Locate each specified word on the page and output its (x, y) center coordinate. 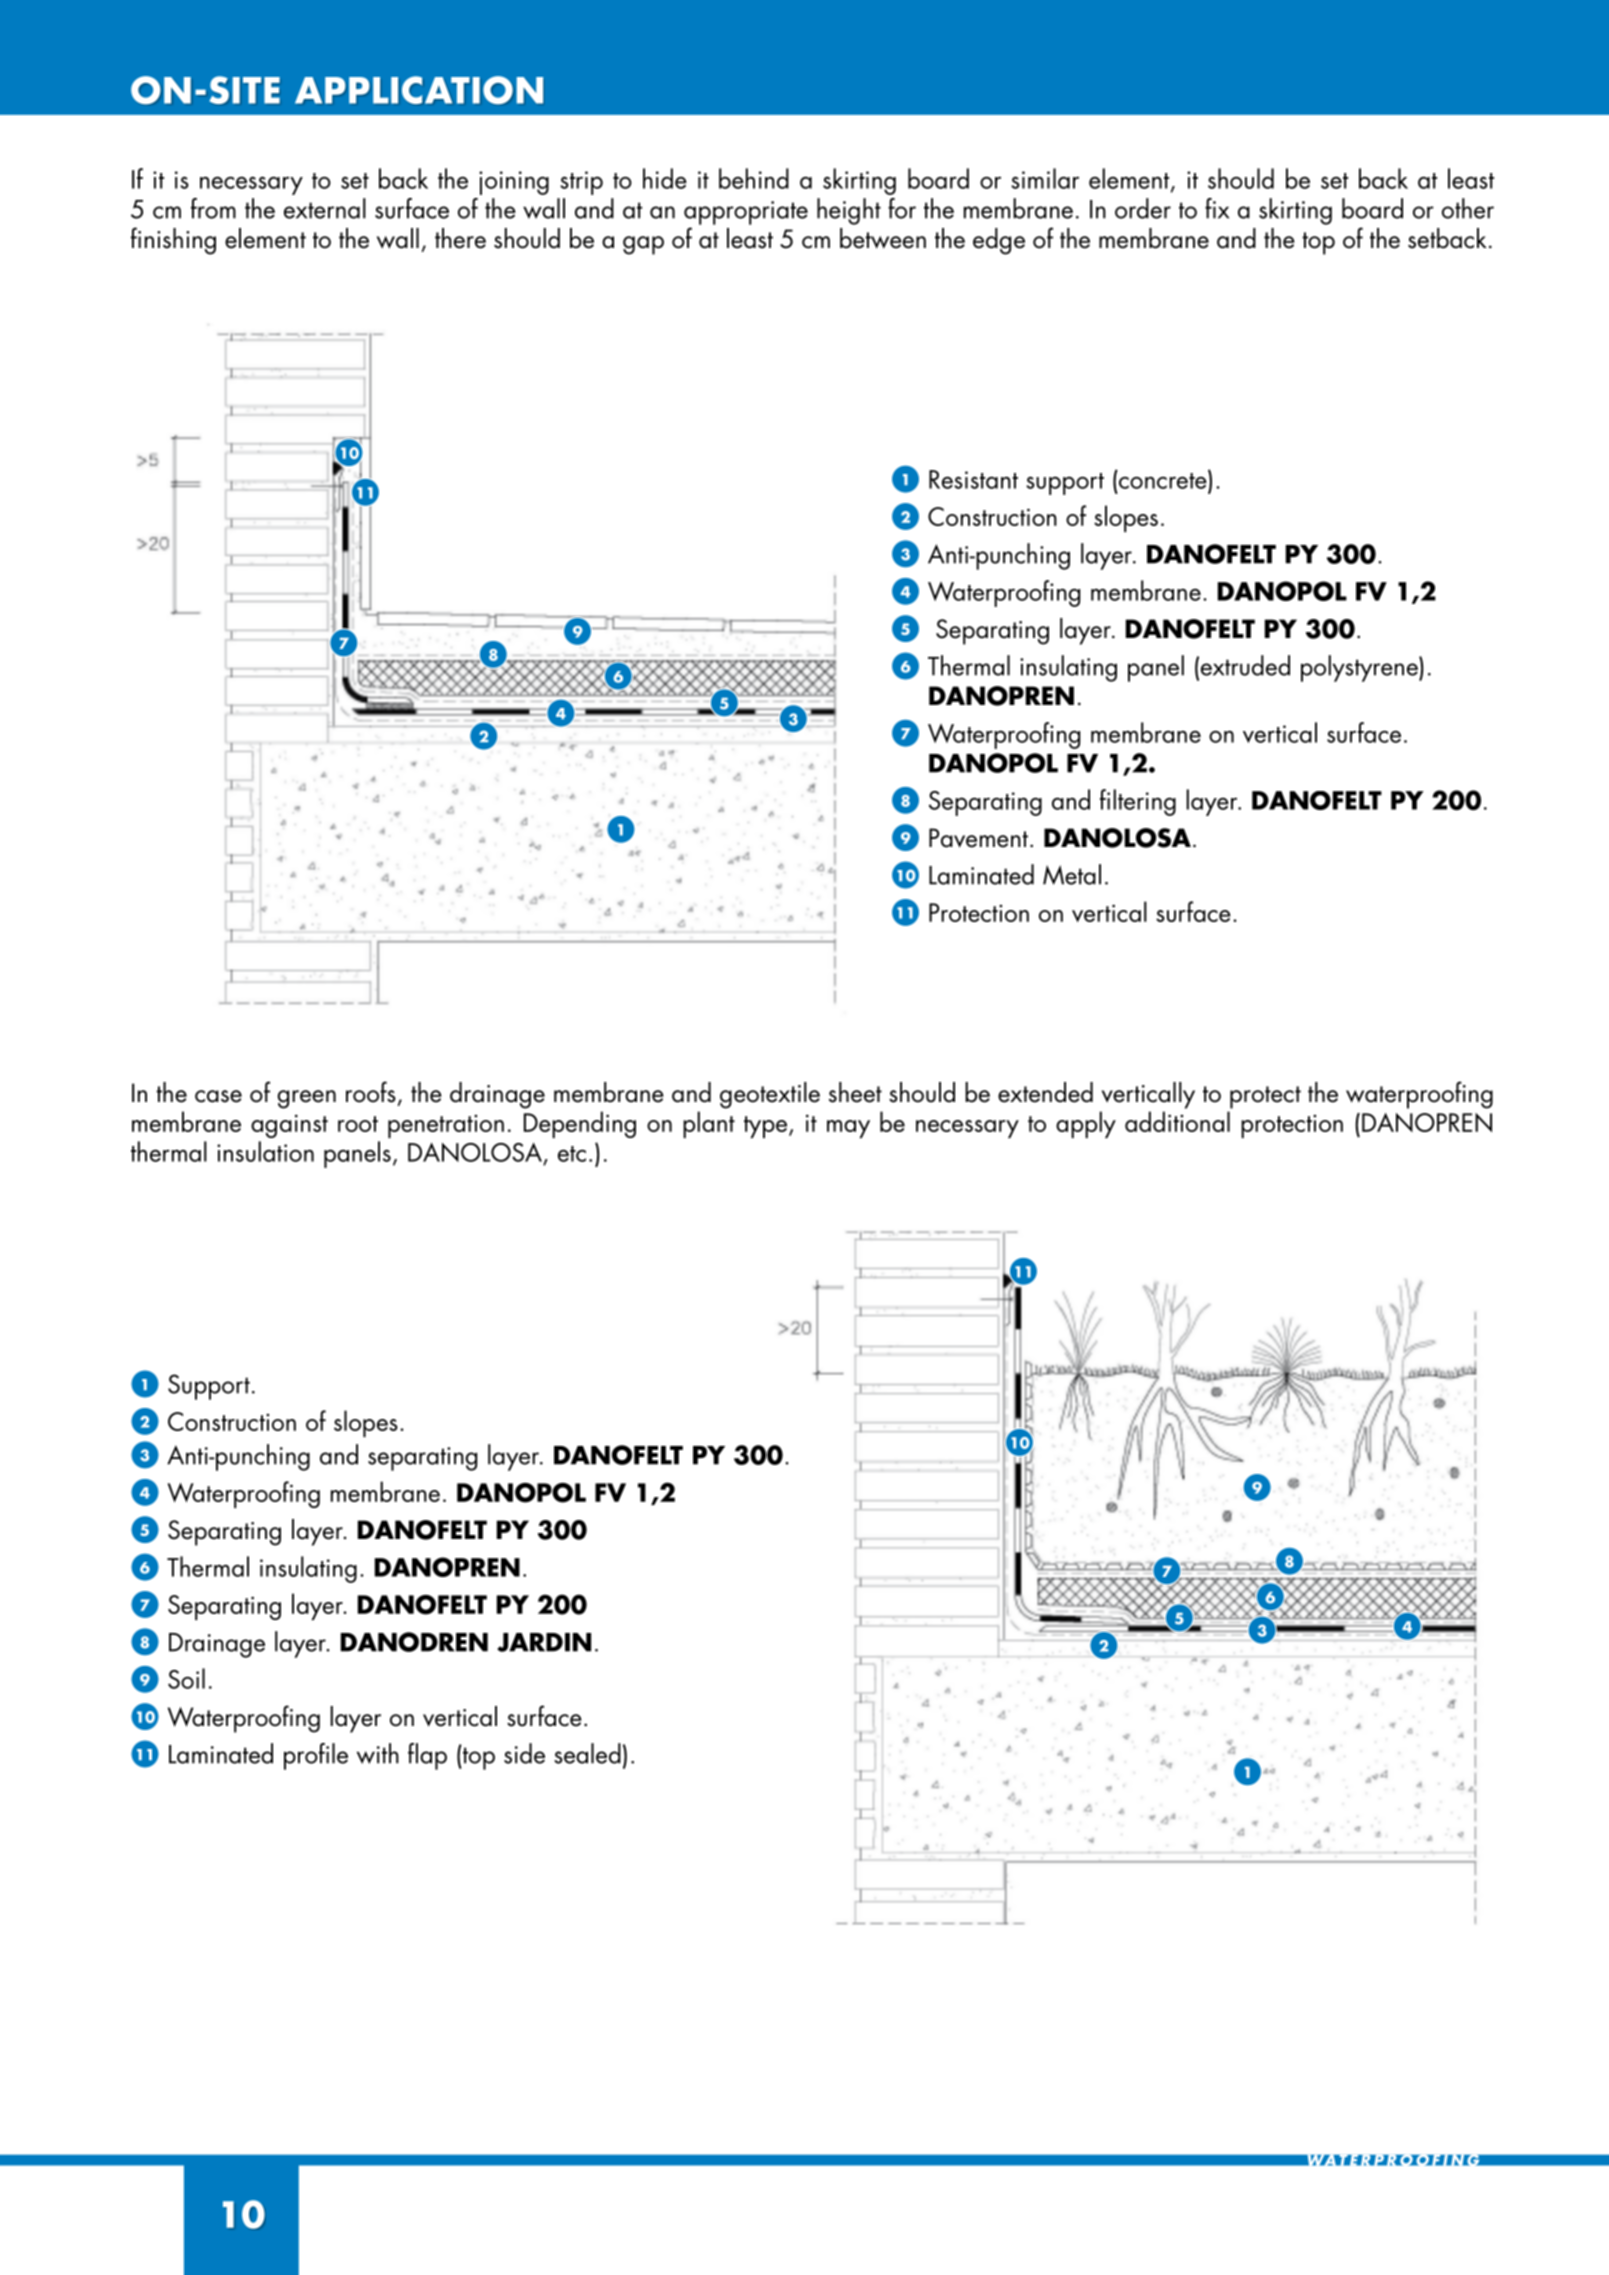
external (325, 208)
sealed (587, 1753)
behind (754, 178)
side (524, 1753)
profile (316, 1756)
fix (1217, 208)
